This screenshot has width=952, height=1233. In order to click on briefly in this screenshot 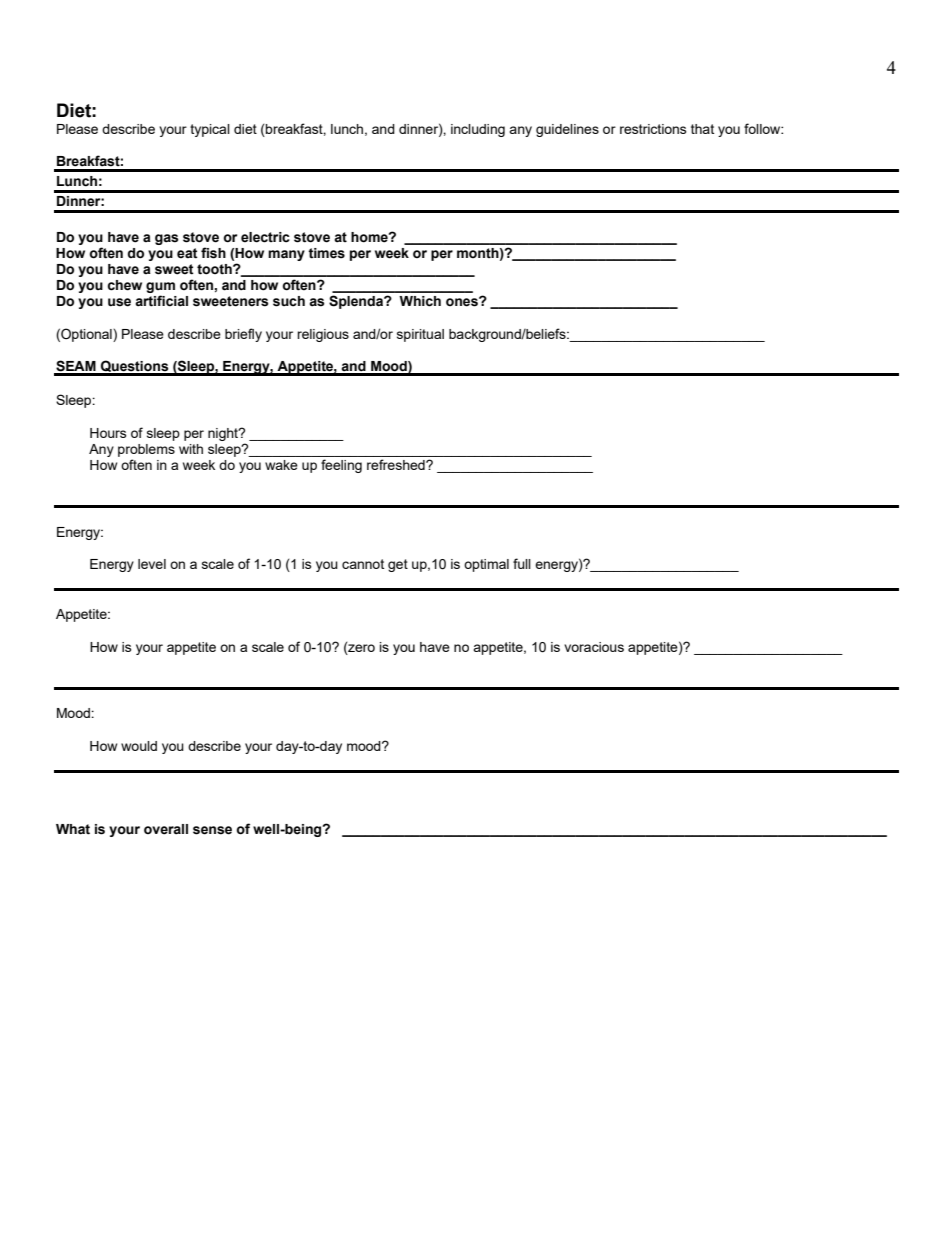, I will do `click(243, 335)`.
